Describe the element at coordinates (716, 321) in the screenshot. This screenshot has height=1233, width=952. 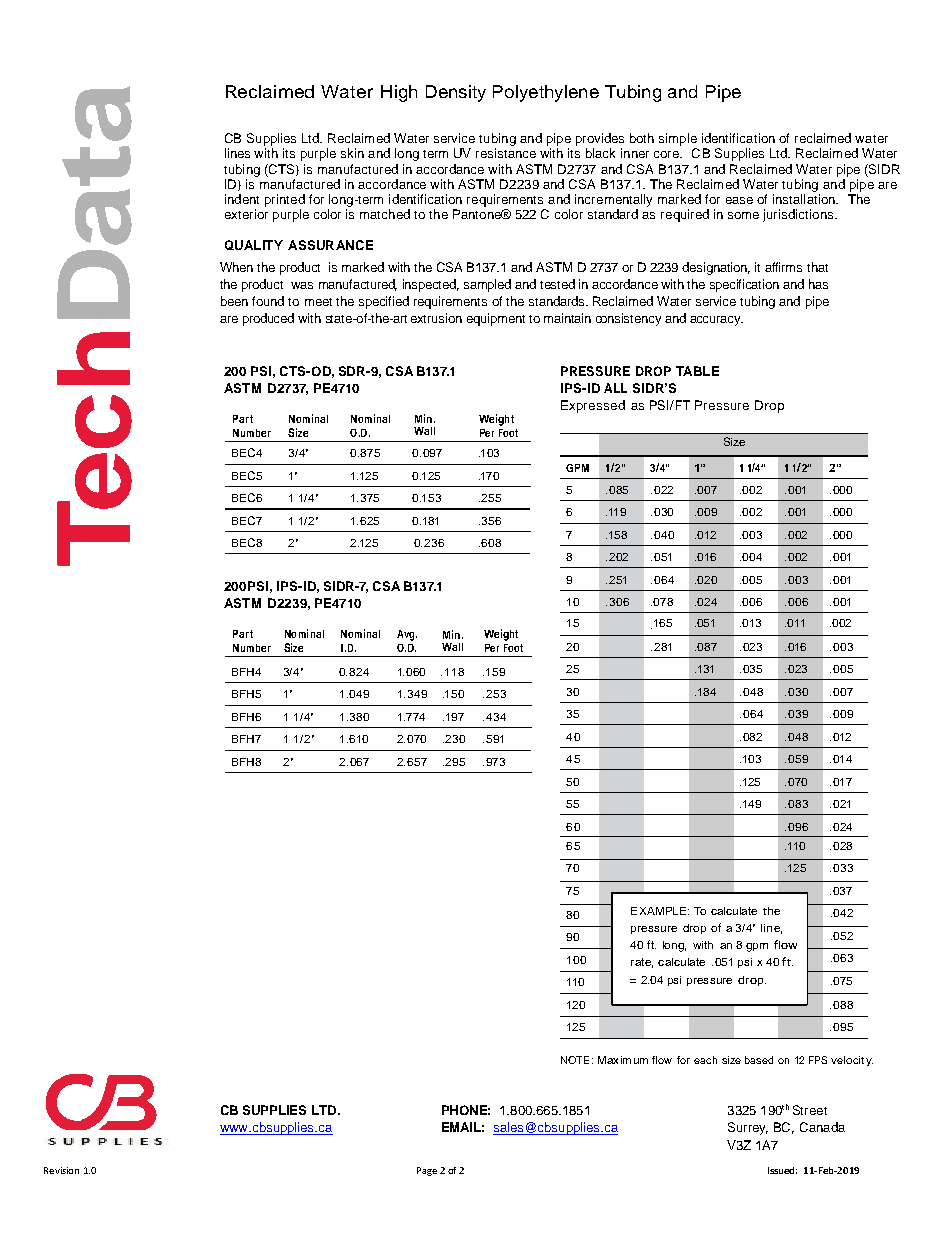
I see `accuracy` at that location.
